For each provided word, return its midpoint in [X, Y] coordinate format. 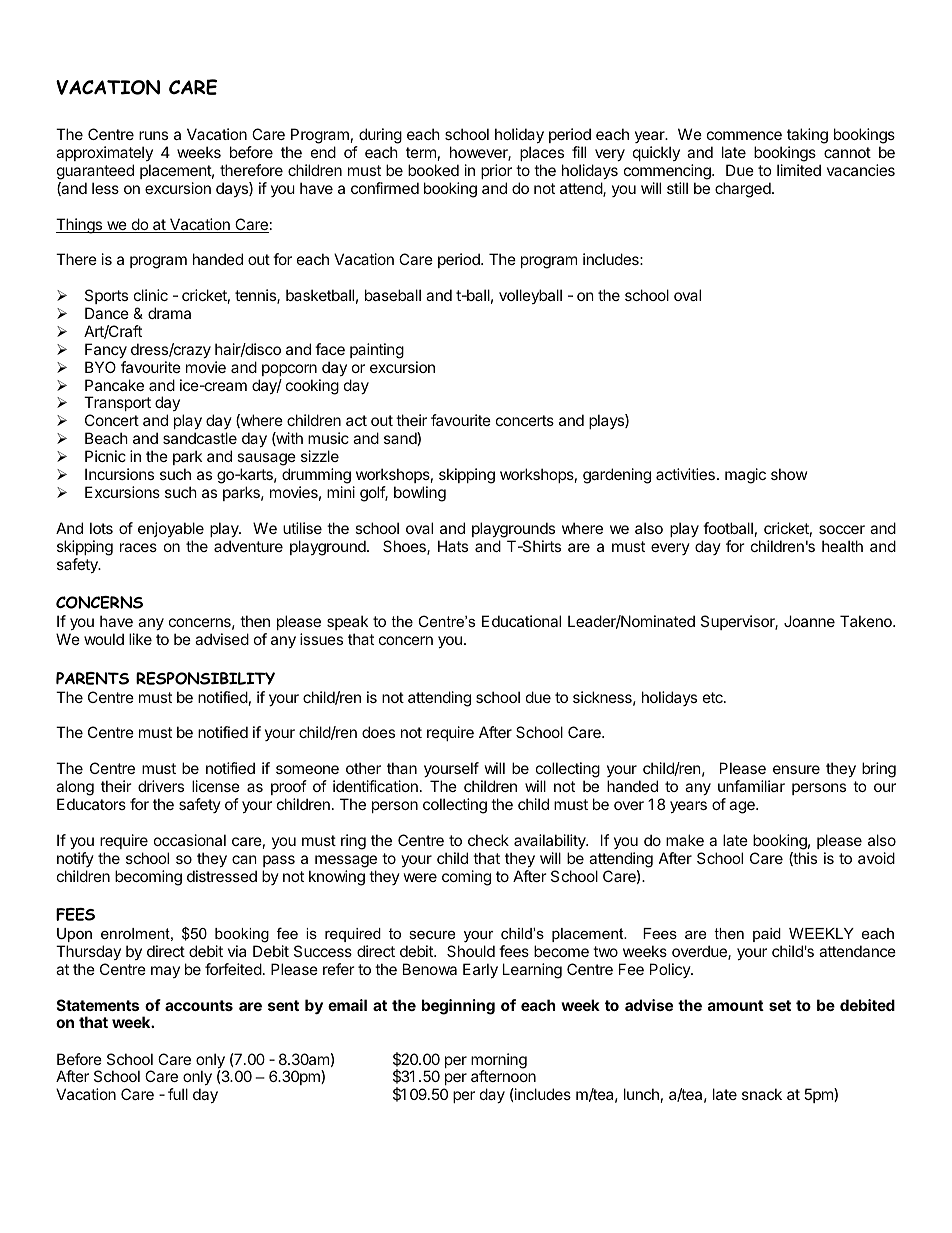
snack [762, 1094]
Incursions [119, 474]
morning [499, 1062]
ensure [796, 769]
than [402, 768]
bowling [420, 494]
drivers [161, 786]
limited [799, 170]
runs [153, 135]
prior [496, 171]
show [789, 474]
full [178, 1094]
